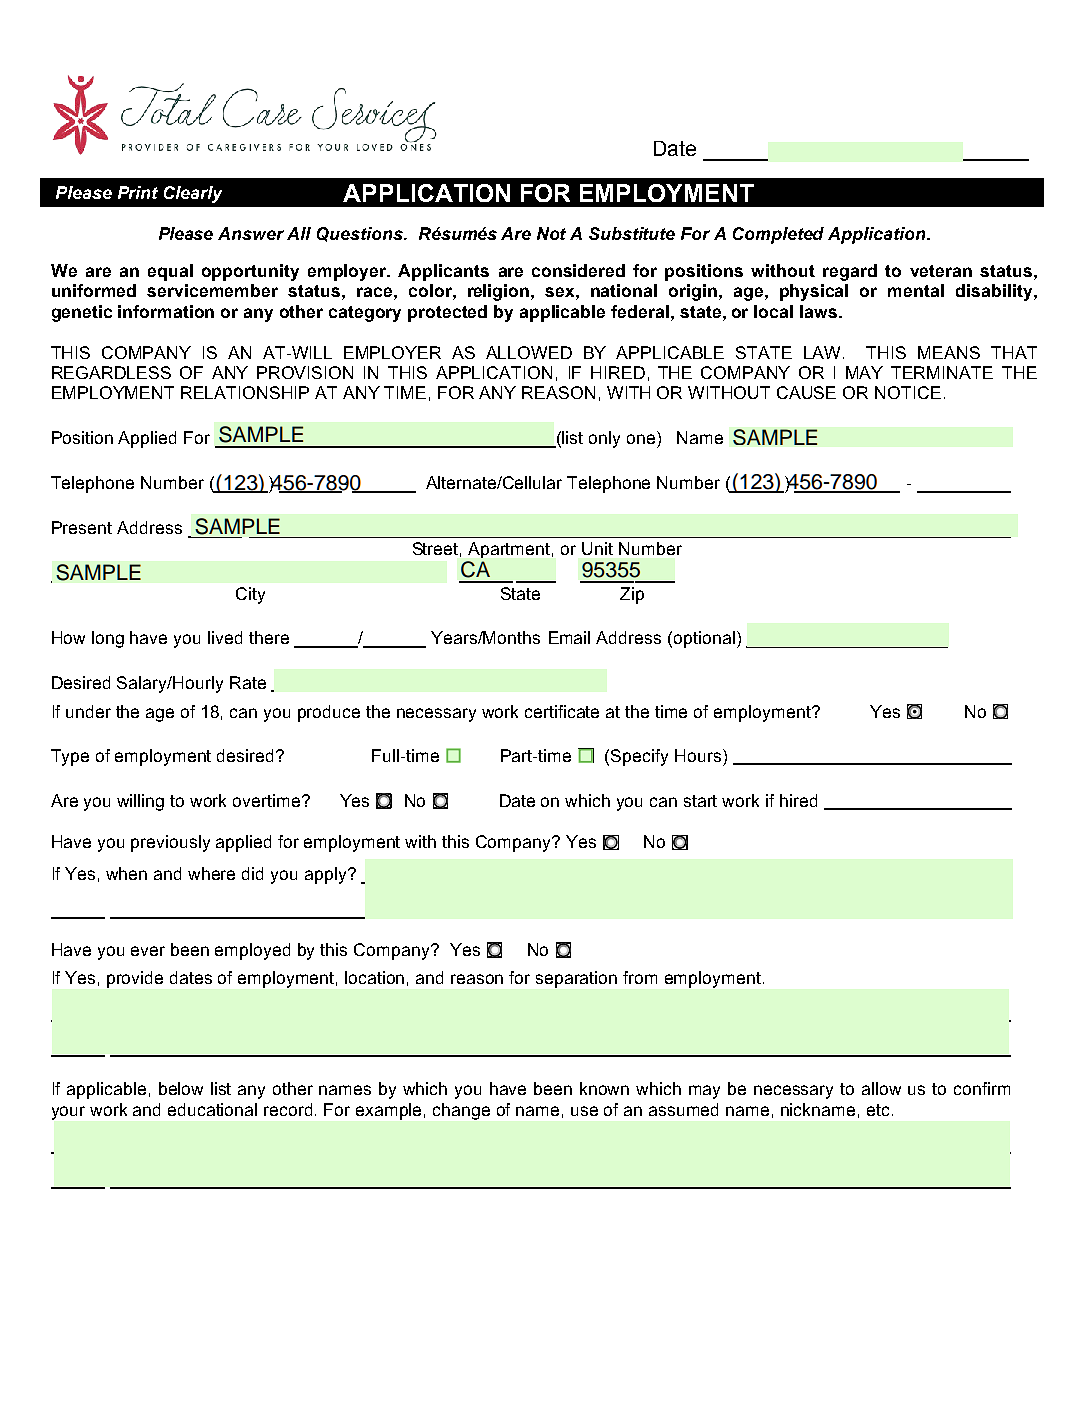  What do you see at coordinates (193, 194) in the document?
I see `Clearly` at bounding box center [193, 194].
